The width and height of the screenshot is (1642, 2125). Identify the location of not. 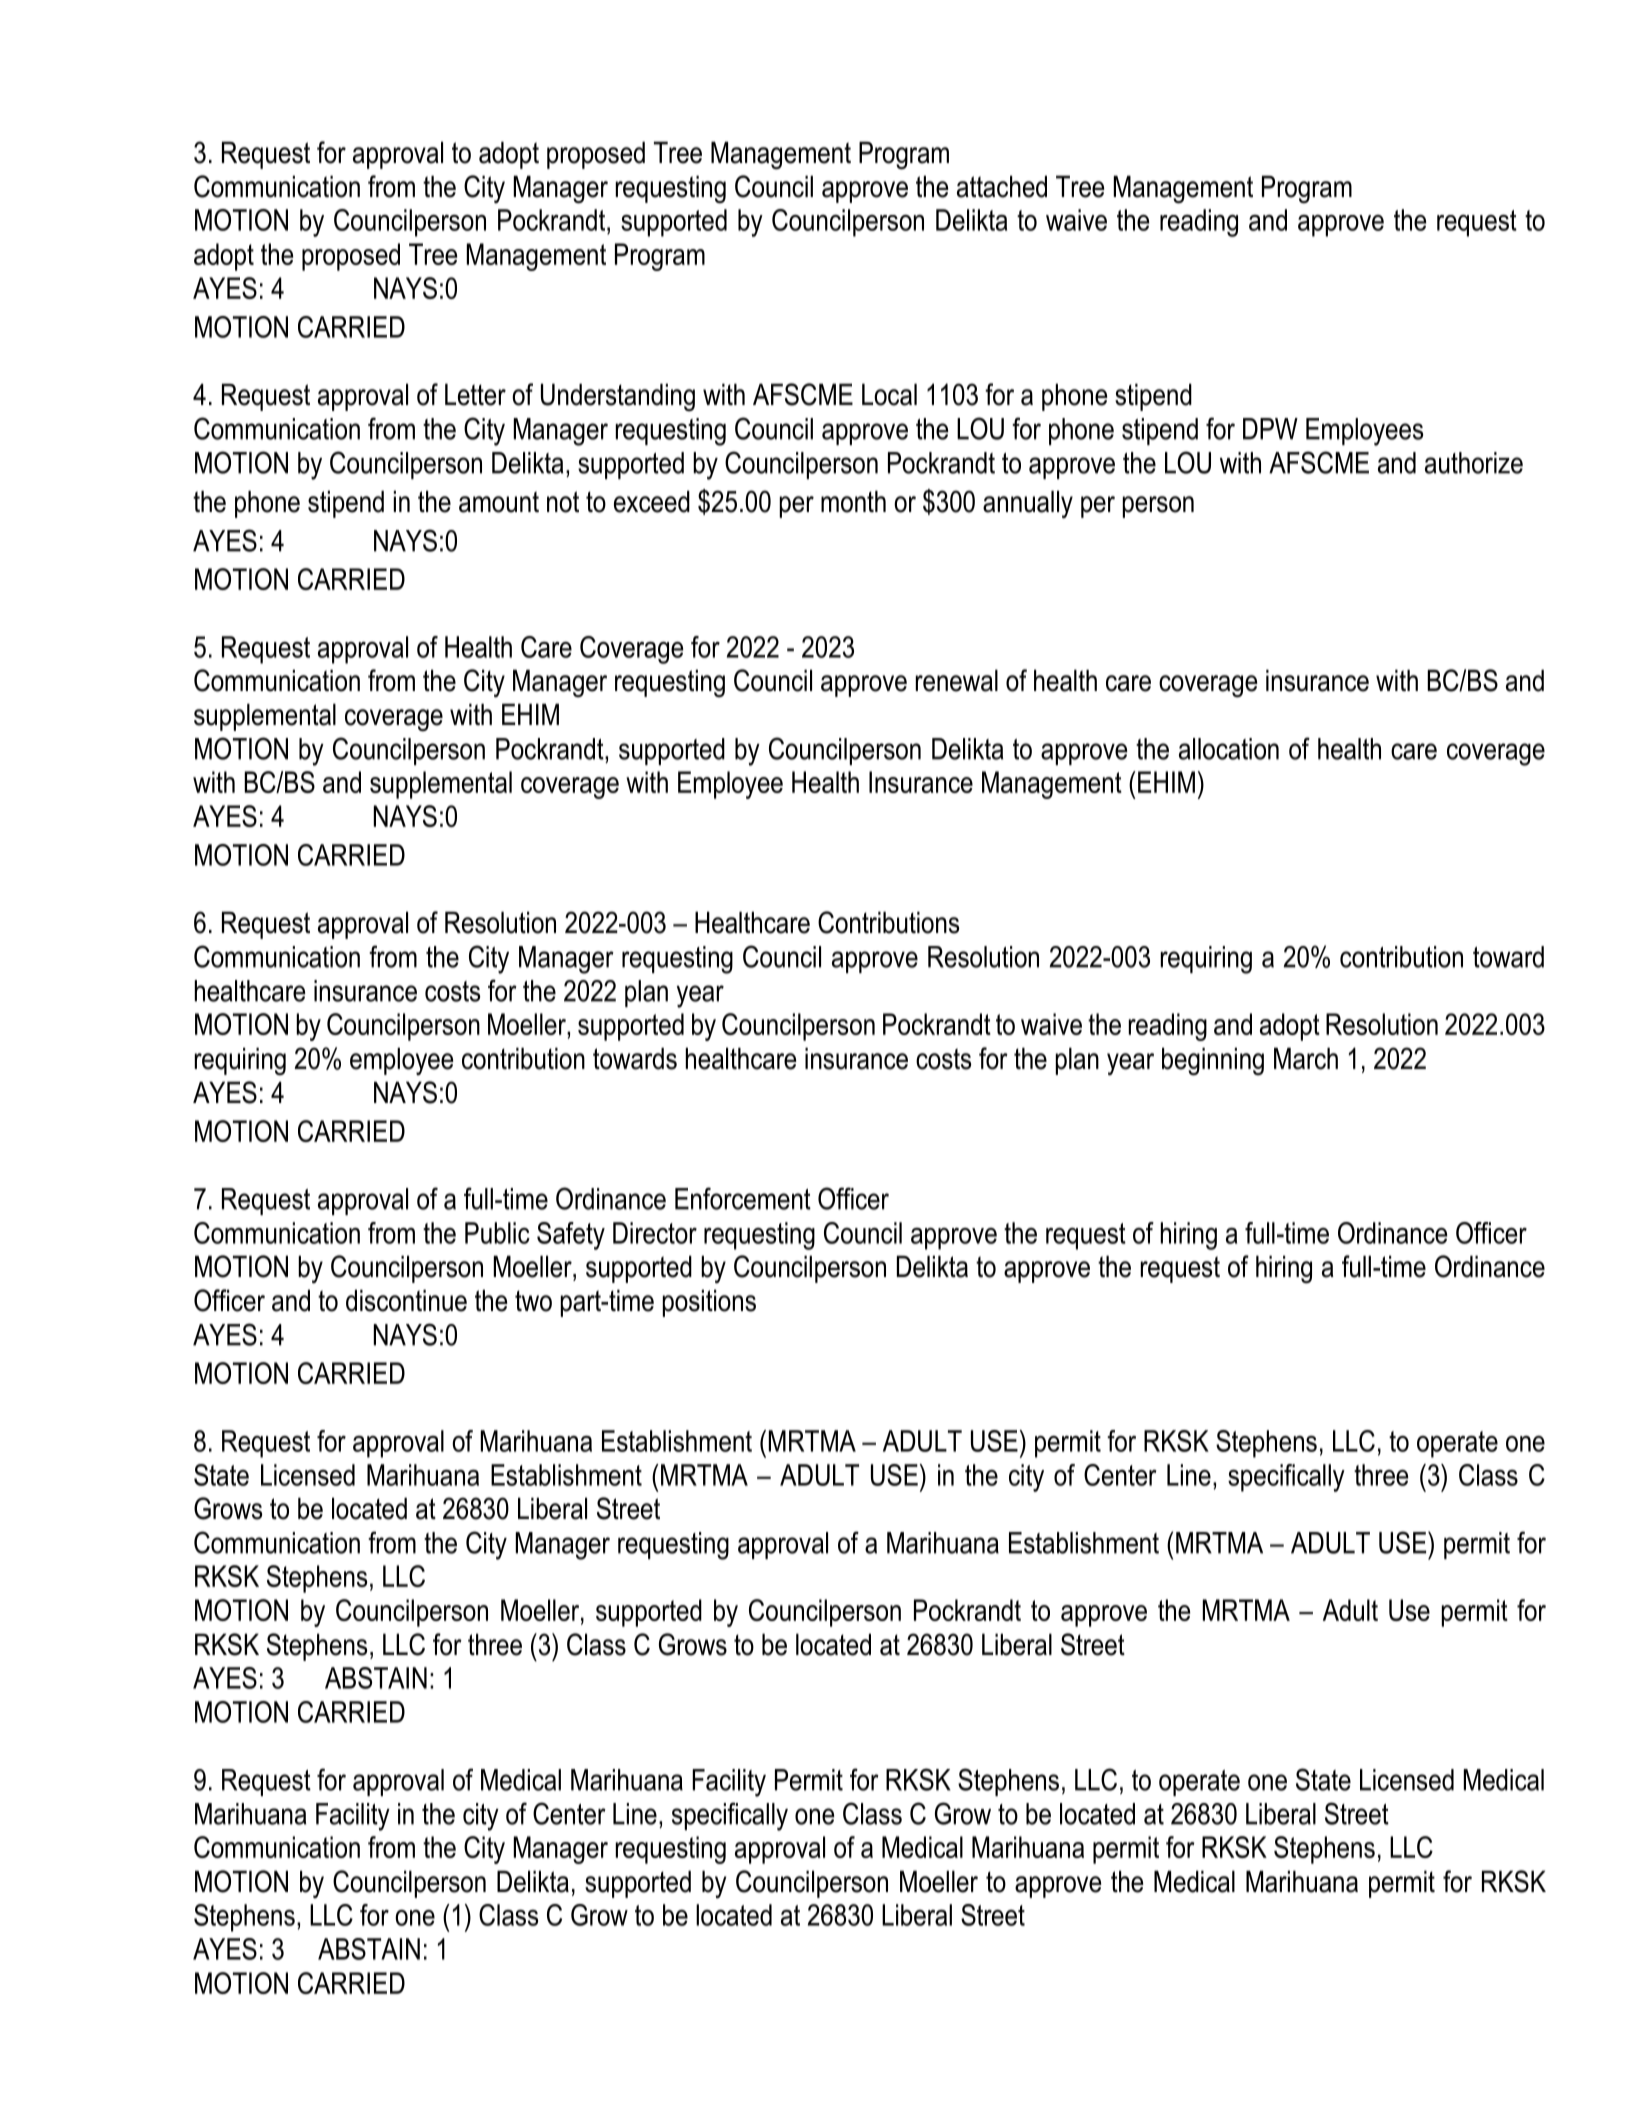
(563, 502).
